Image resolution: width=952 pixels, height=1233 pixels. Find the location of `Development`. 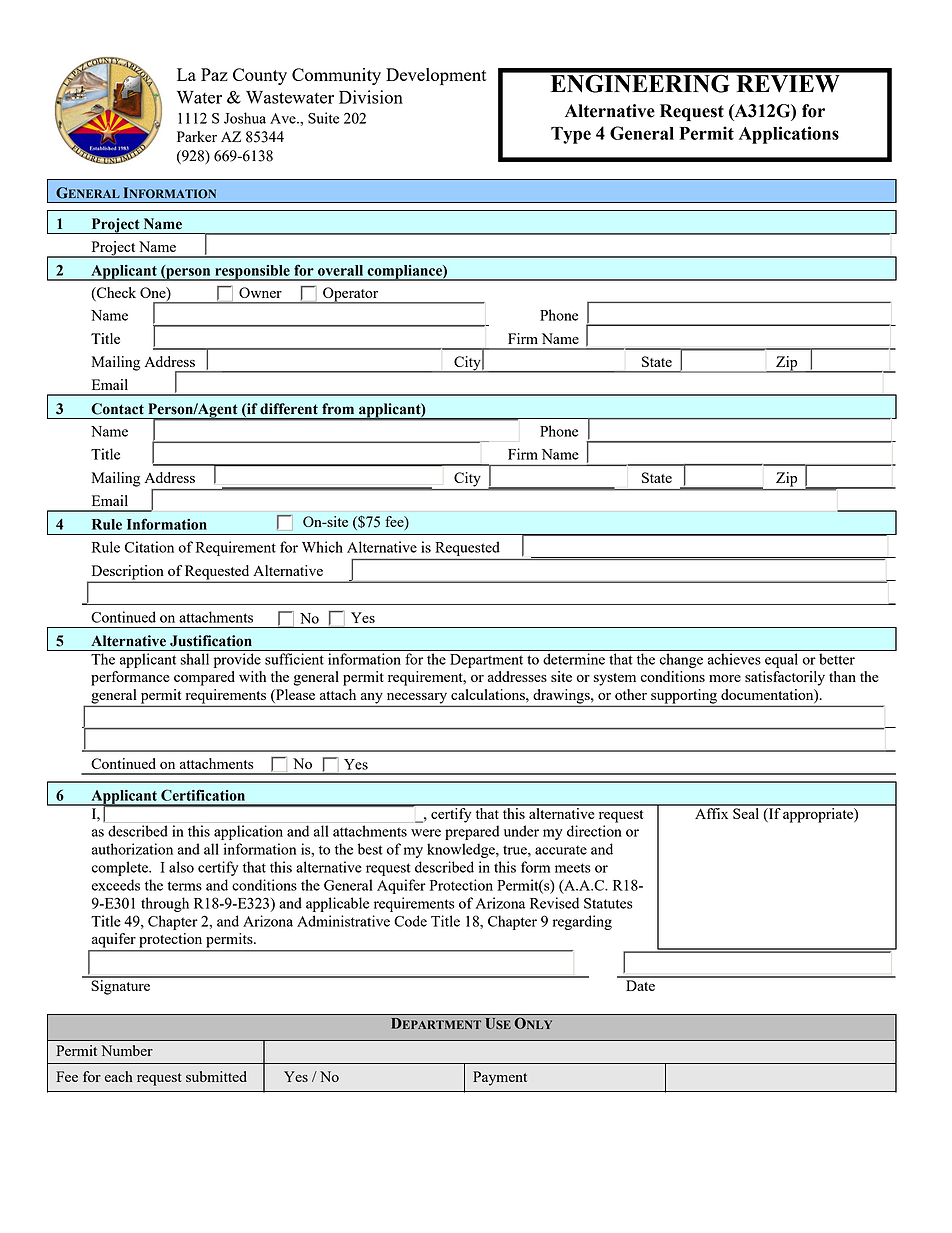

Development is located at coordinates (436, 77).
